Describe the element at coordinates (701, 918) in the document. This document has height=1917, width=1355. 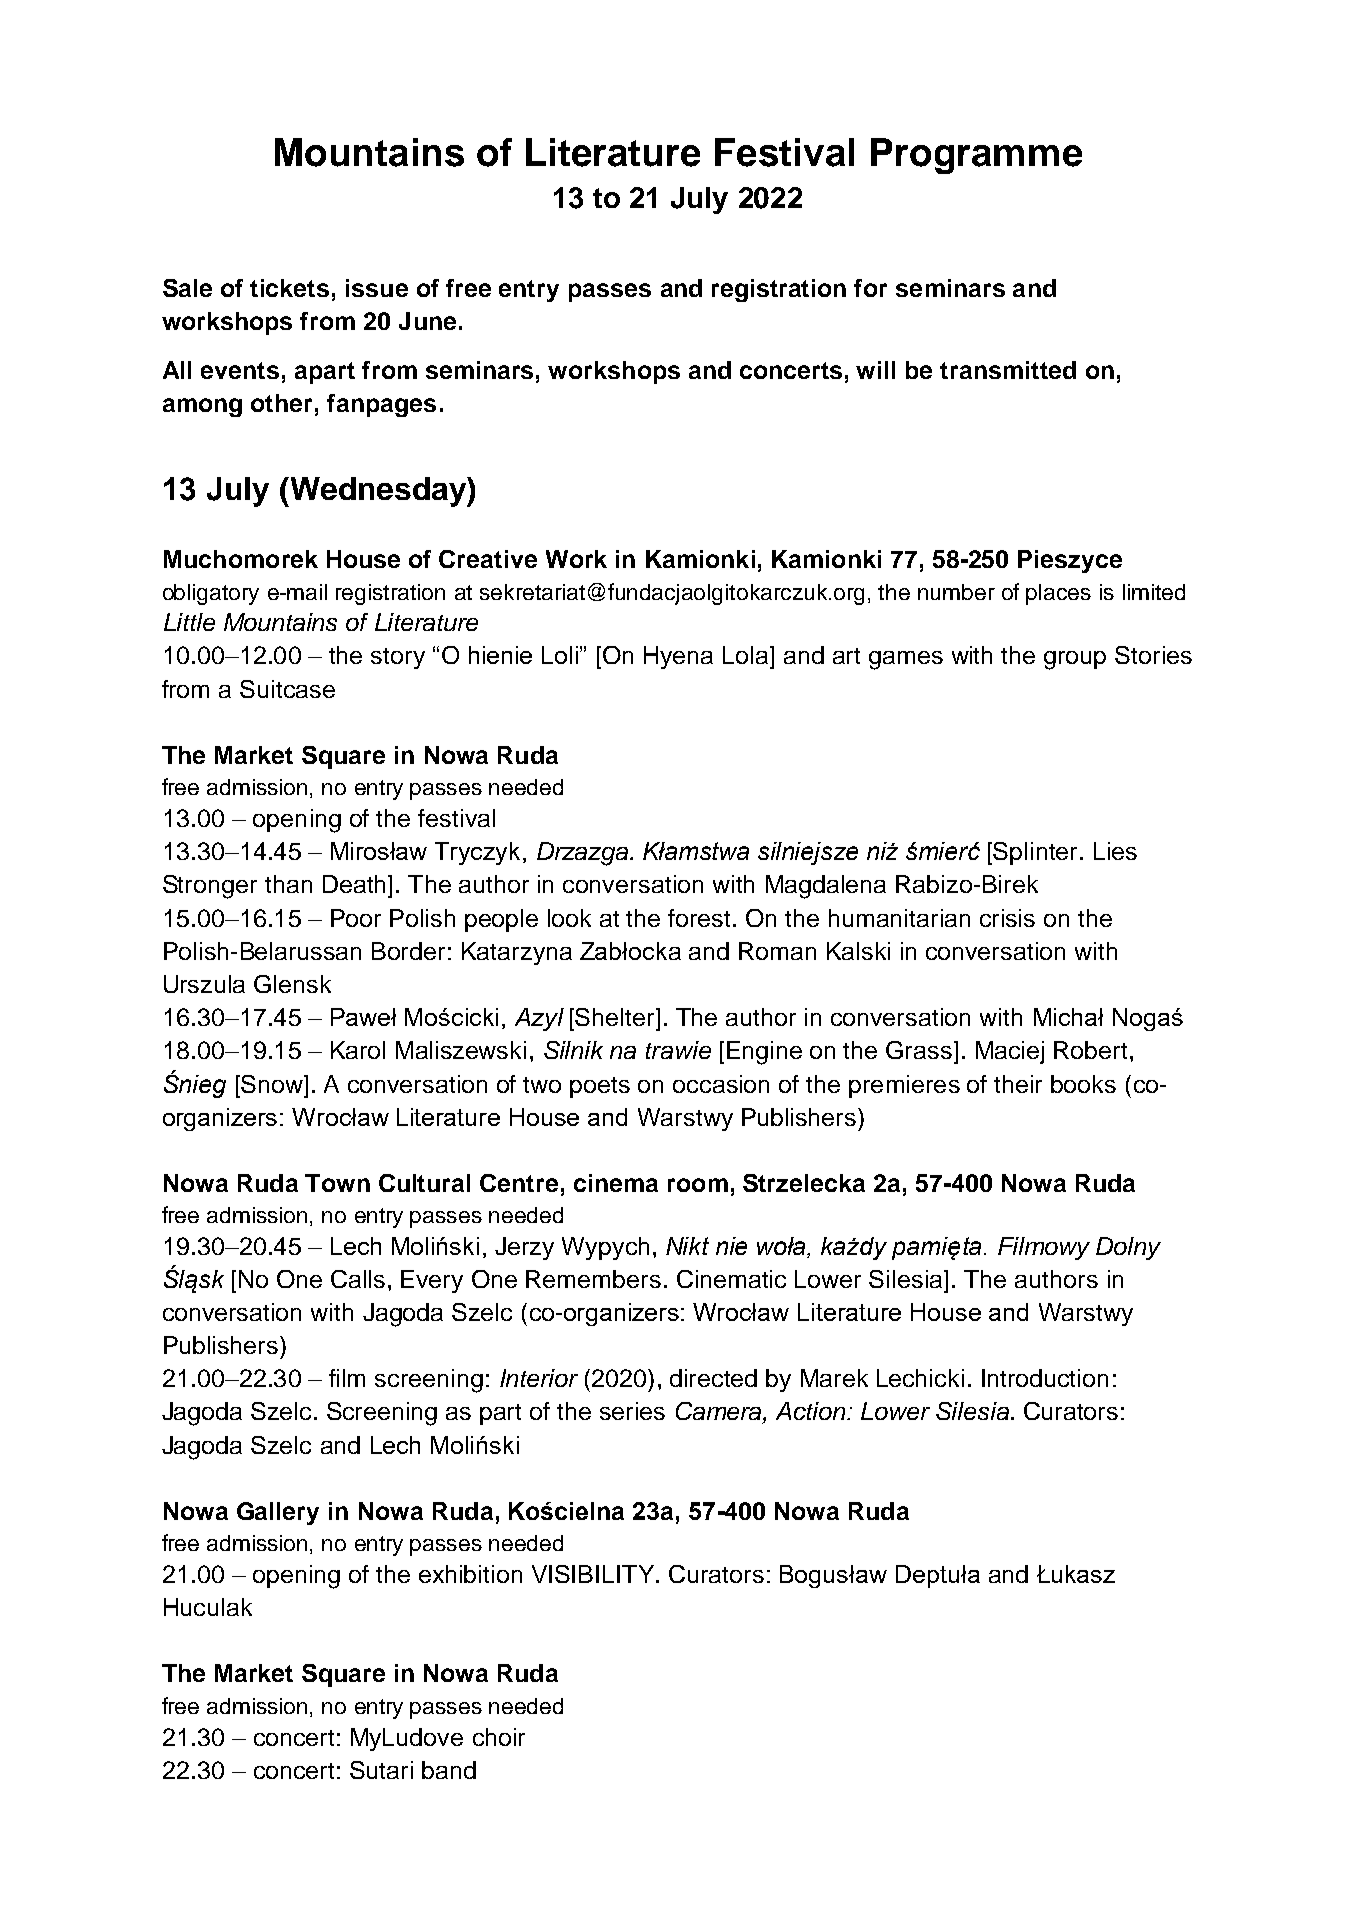
I see `forest` at that location.
